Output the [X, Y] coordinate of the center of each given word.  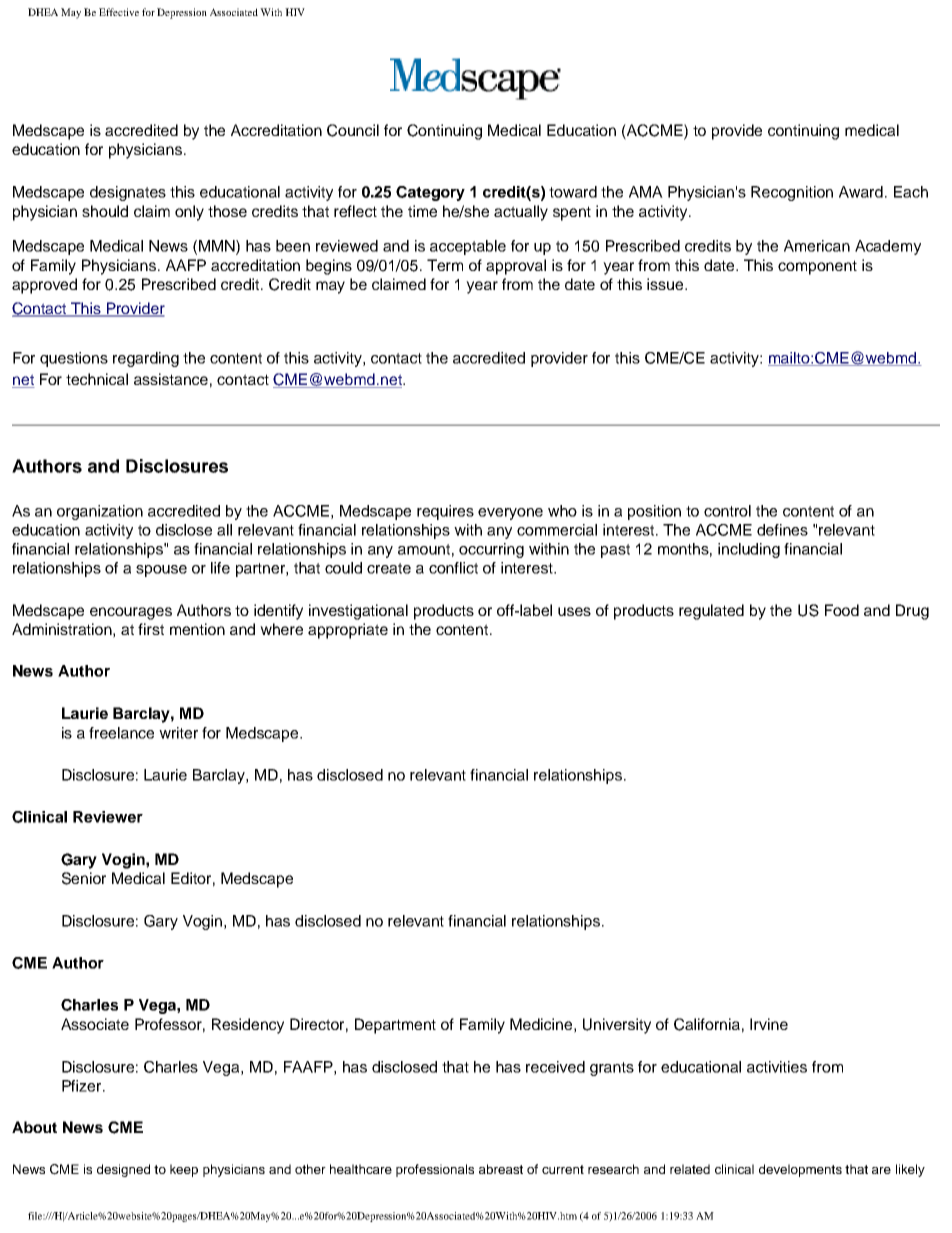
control [727, 511]
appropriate [348, 631]
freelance [121, 733]
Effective [119, 12]
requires [445, 512]
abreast [501, 1169]
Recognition [792, 193]
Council [353, 130]
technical [97, 379]
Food [842, 610]
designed [123, 1170]
